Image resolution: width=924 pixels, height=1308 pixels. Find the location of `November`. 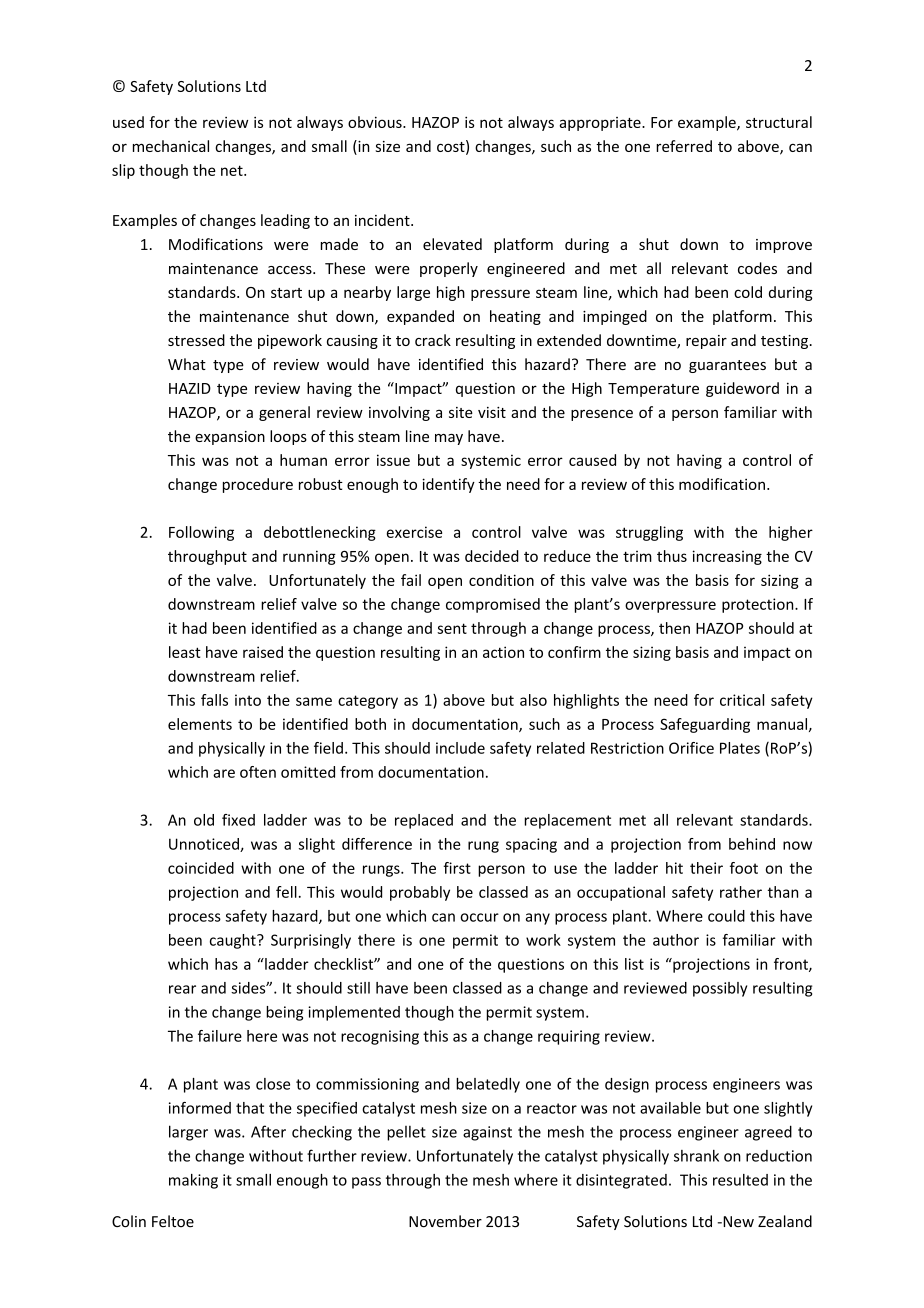

November is located at coordinates (445, 1221).
